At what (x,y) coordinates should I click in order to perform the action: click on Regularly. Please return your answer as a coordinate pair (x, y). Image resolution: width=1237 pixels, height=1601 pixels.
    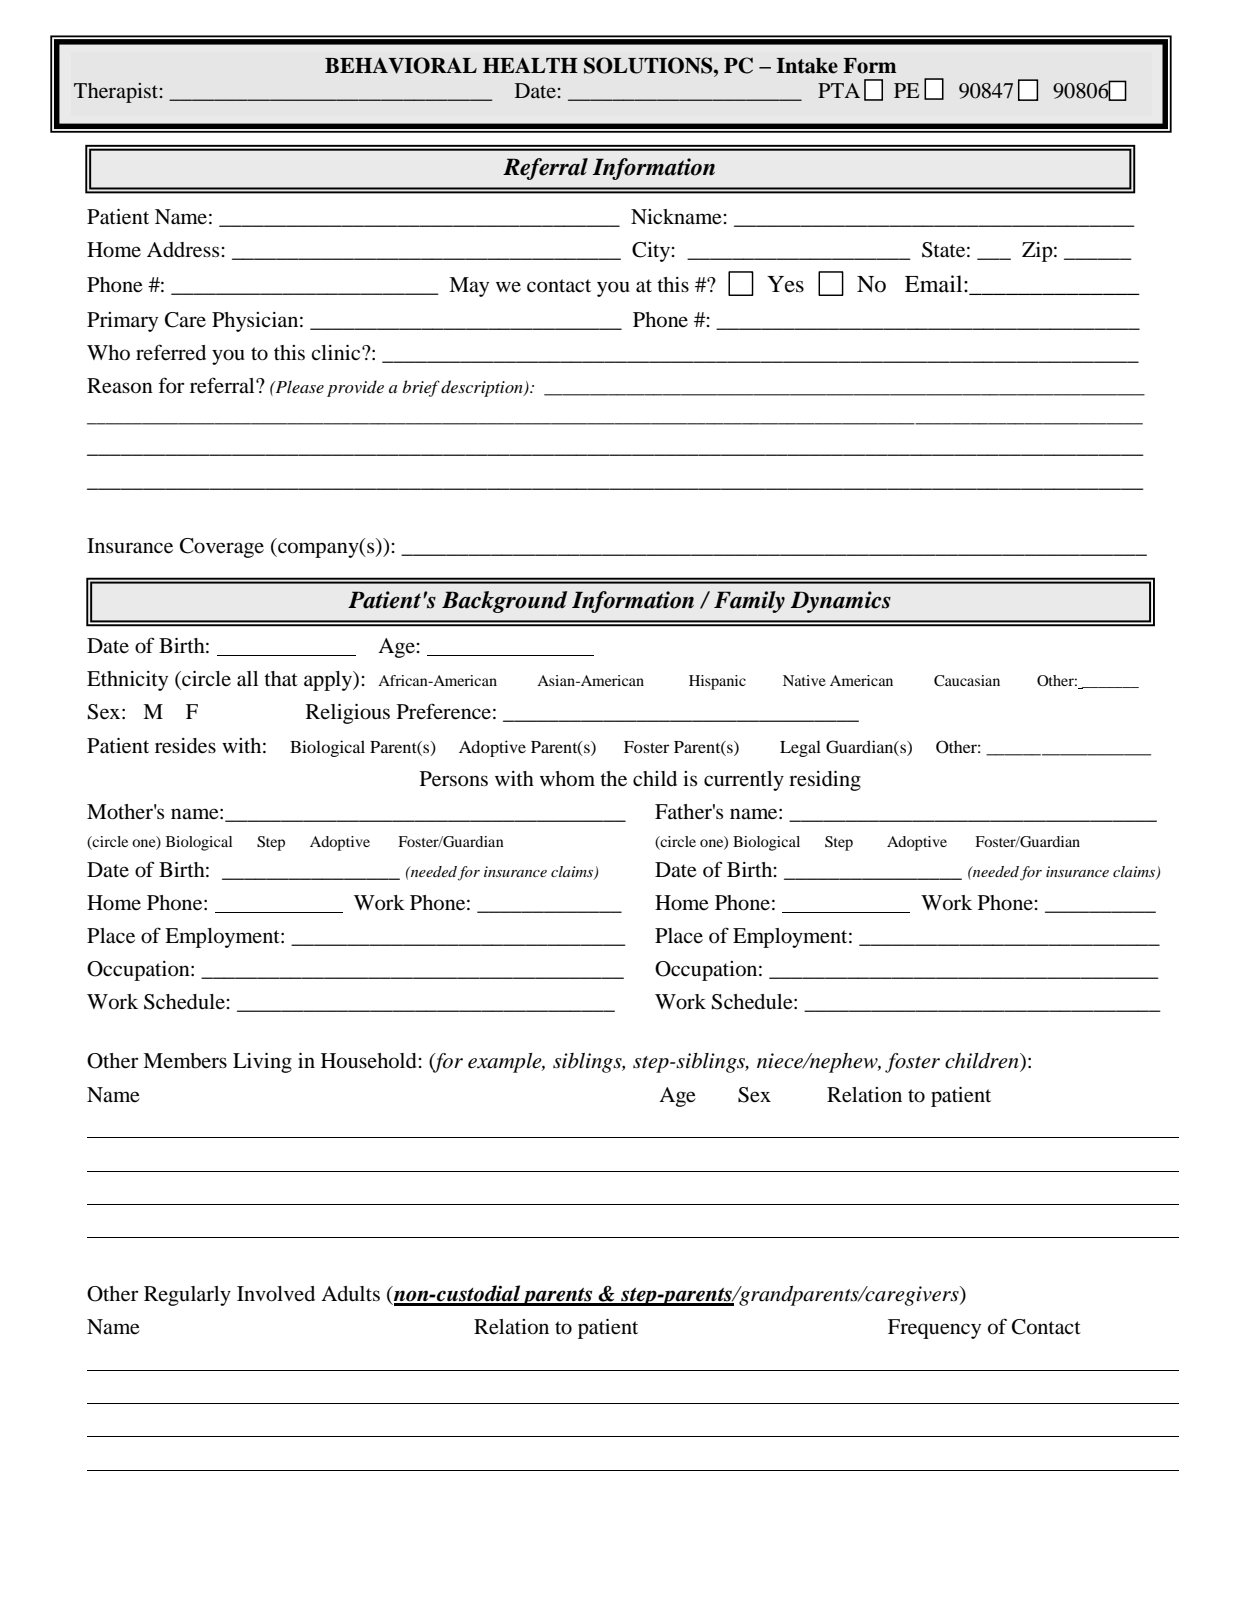
    Looking at the image, I should click on (187, 1296).
